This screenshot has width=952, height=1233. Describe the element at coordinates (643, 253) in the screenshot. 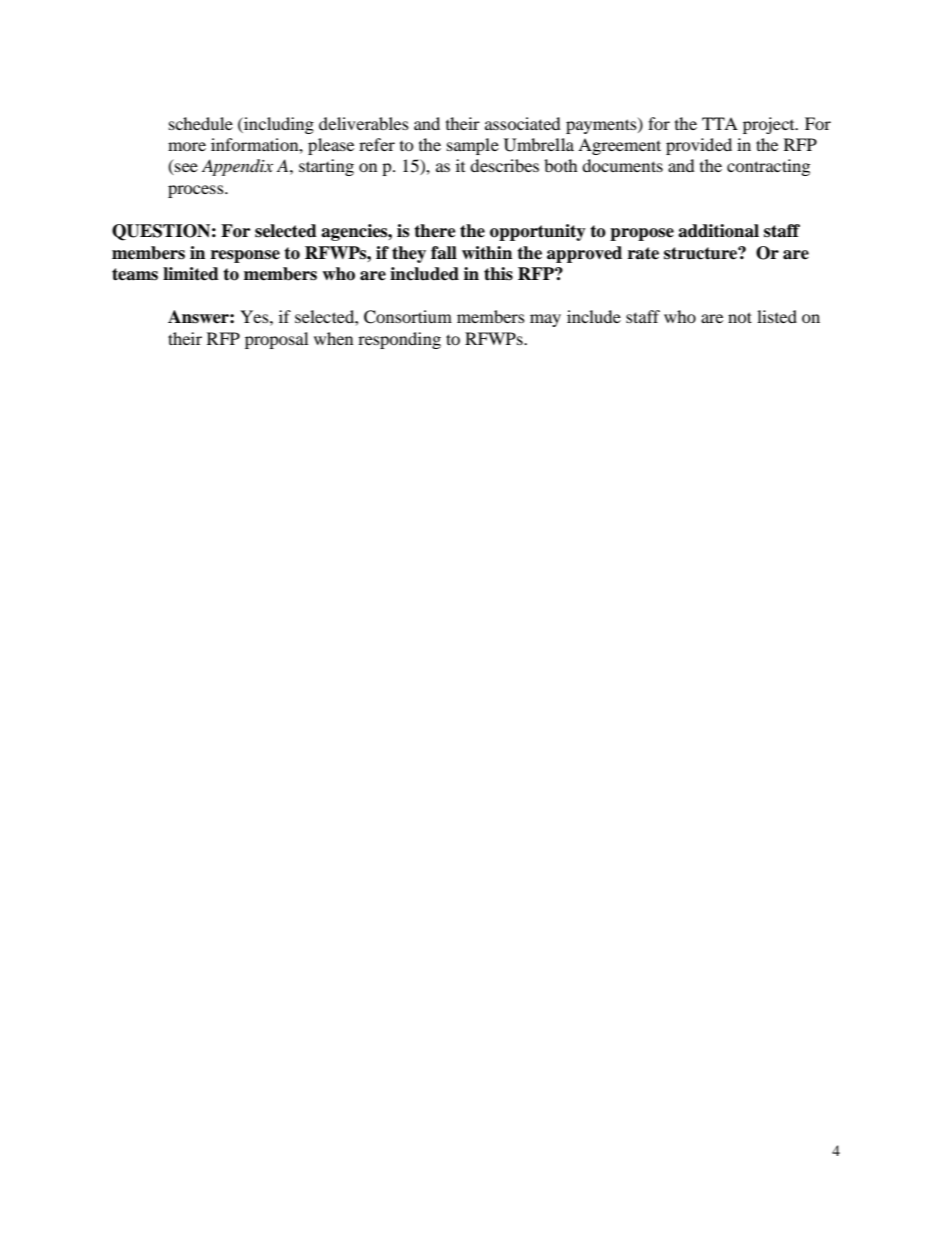

I see `rate` at that location.
